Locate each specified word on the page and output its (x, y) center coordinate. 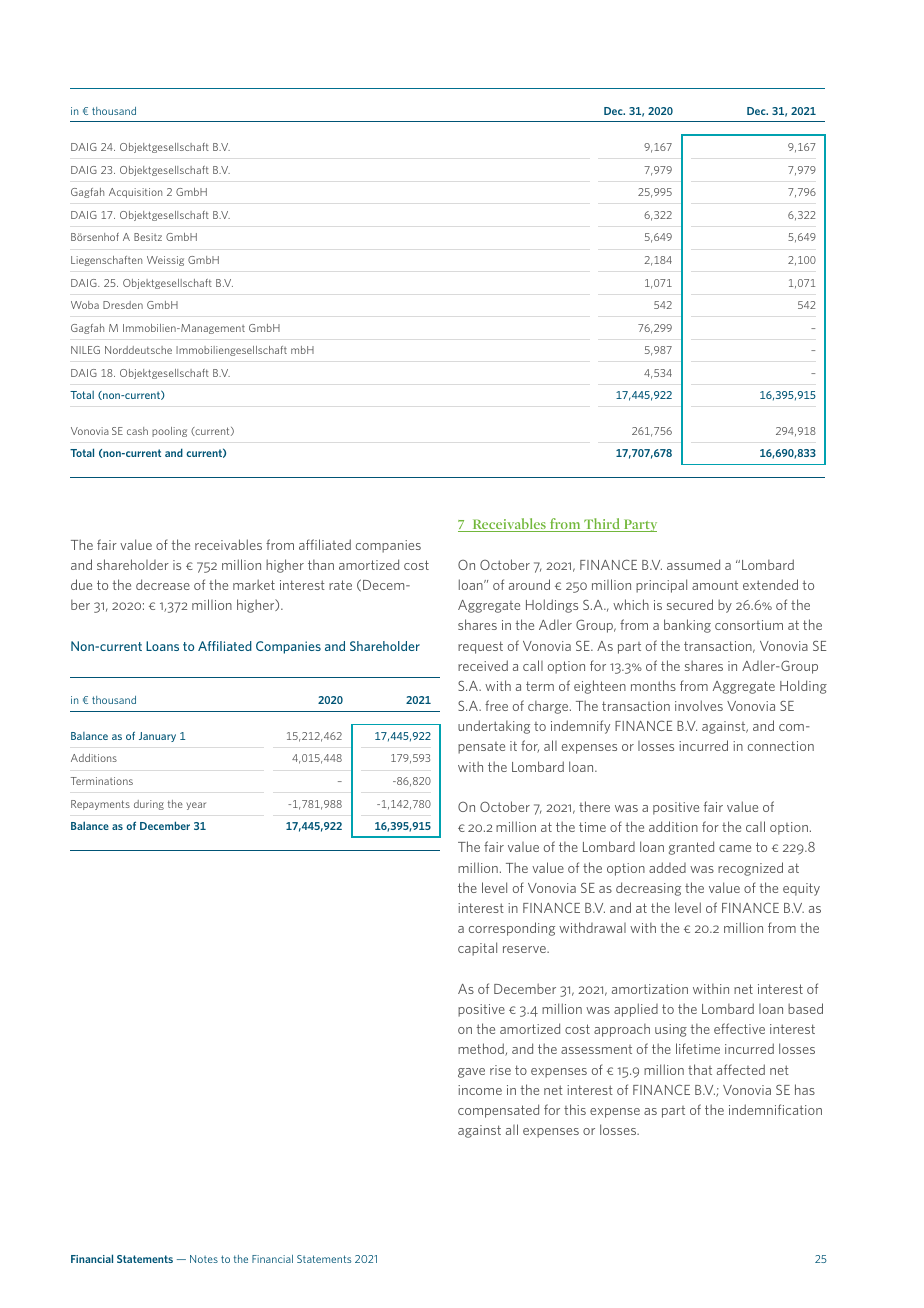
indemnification (775, 1109)
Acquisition (135, 193)
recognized (750, 869)
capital (477, 949)
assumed (693, 564)
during (149, 805)
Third (602, 525)
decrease (163, 584)
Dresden (123, 305)
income (480, 1090)
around (529, 584)
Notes (204, 1259)
